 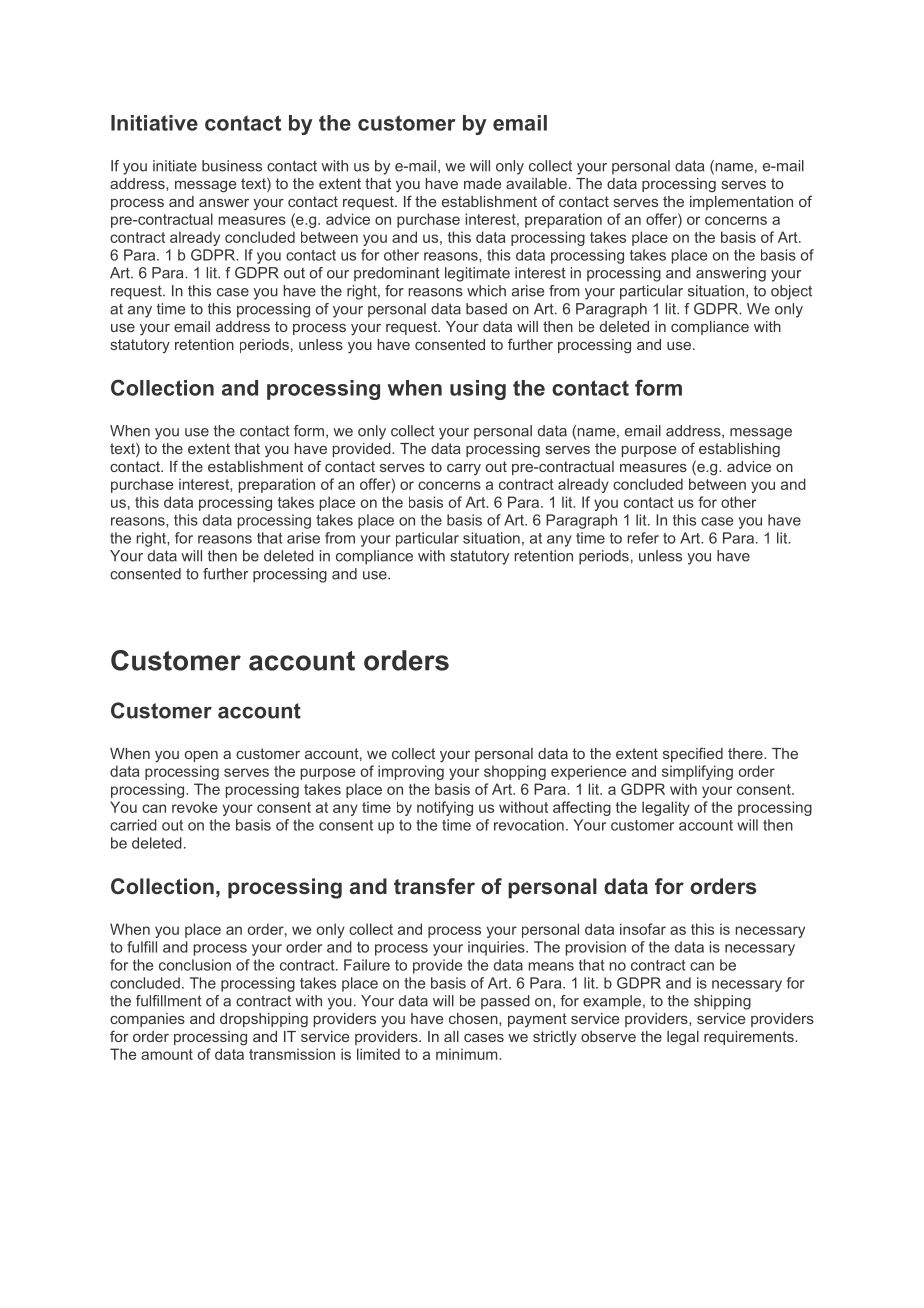 What do you see at coordinates (232, 166) in the image?
I see `business` at bounding box center [232, 166].
